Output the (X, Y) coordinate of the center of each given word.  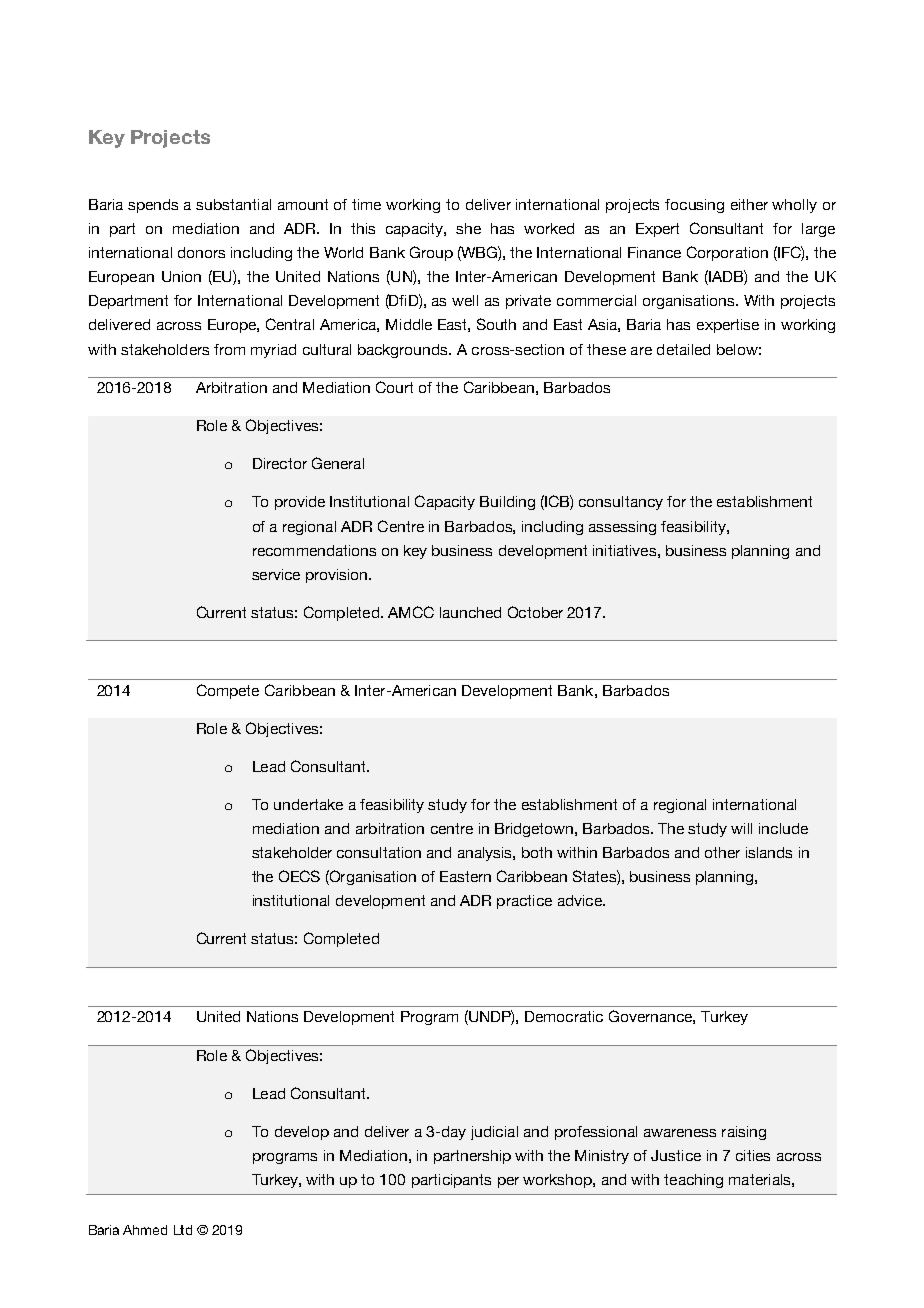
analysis (486, 854)
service (276, 574)
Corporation (727, 253)
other (722, 852)
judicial (494, 1133)
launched (470, 612)
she (468, 228)
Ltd (183, 1230)
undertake (308, 804)
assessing (622, 528)
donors (201, 252)
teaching (693, 1181)
